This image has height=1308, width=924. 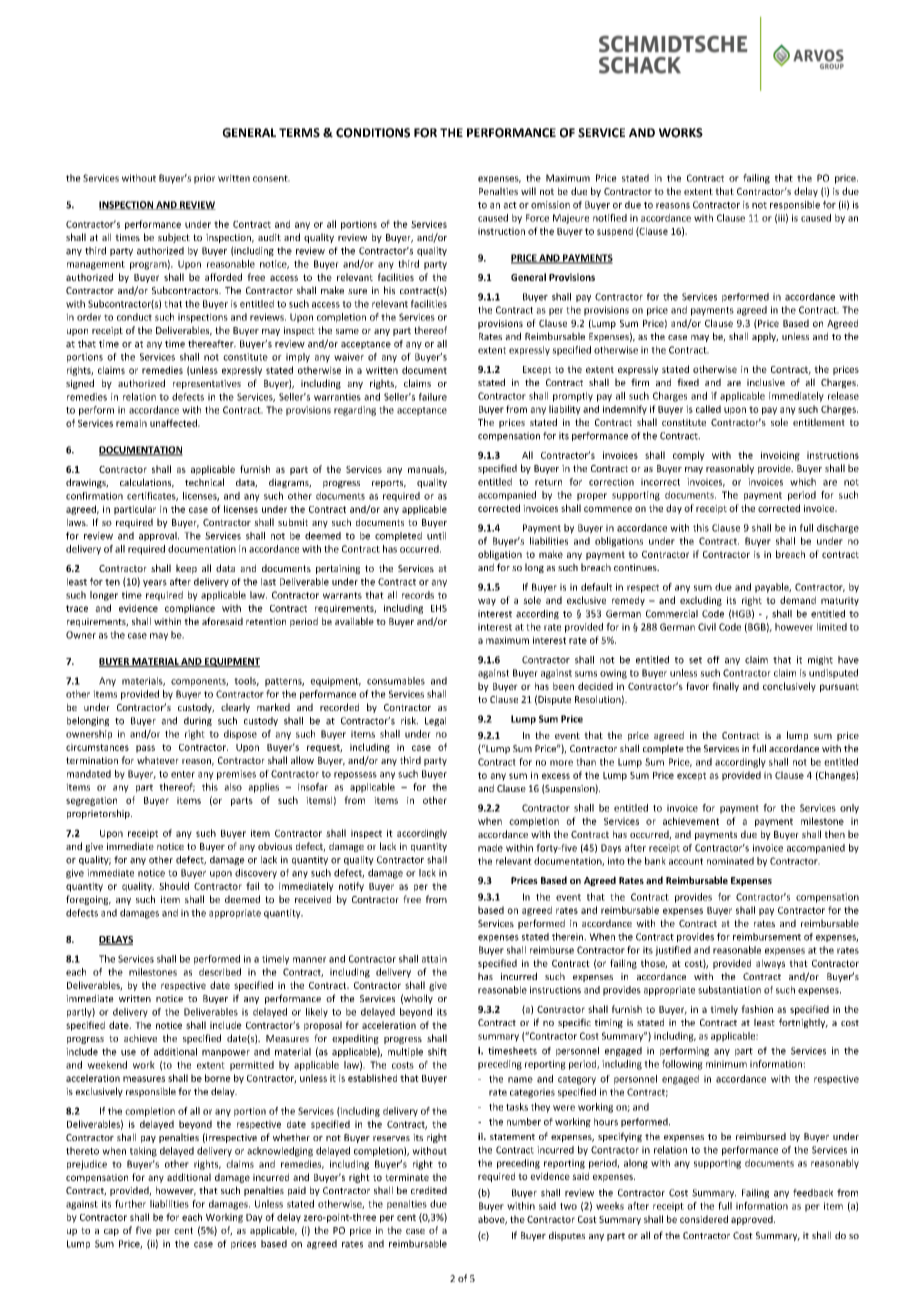 What do you see at coordinates (730, 861) in the image?
I see `nominated` at bounding box center [730, 861].
